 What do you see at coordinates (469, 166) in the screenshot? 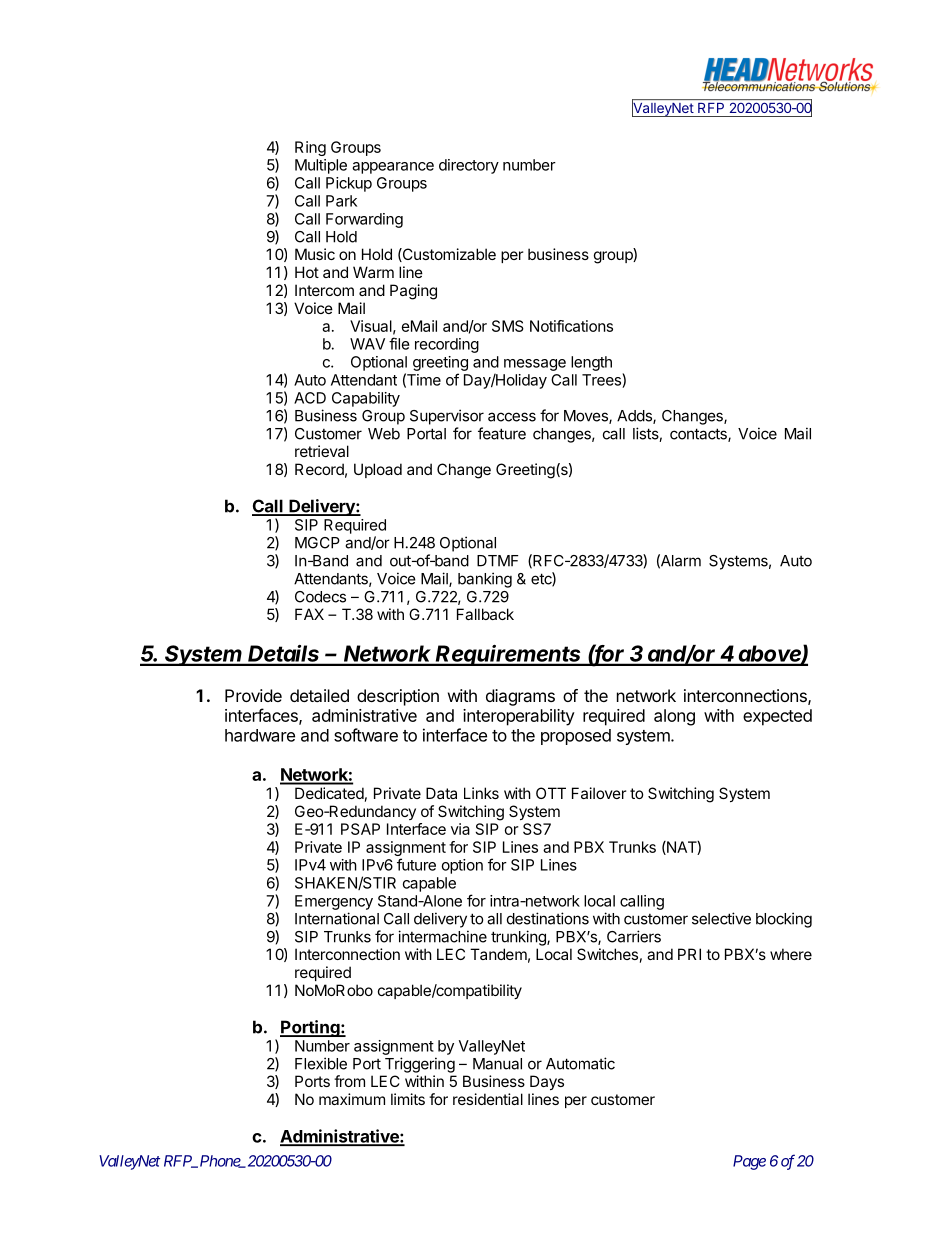
I see `directory` at bounding box center [469, 166].
